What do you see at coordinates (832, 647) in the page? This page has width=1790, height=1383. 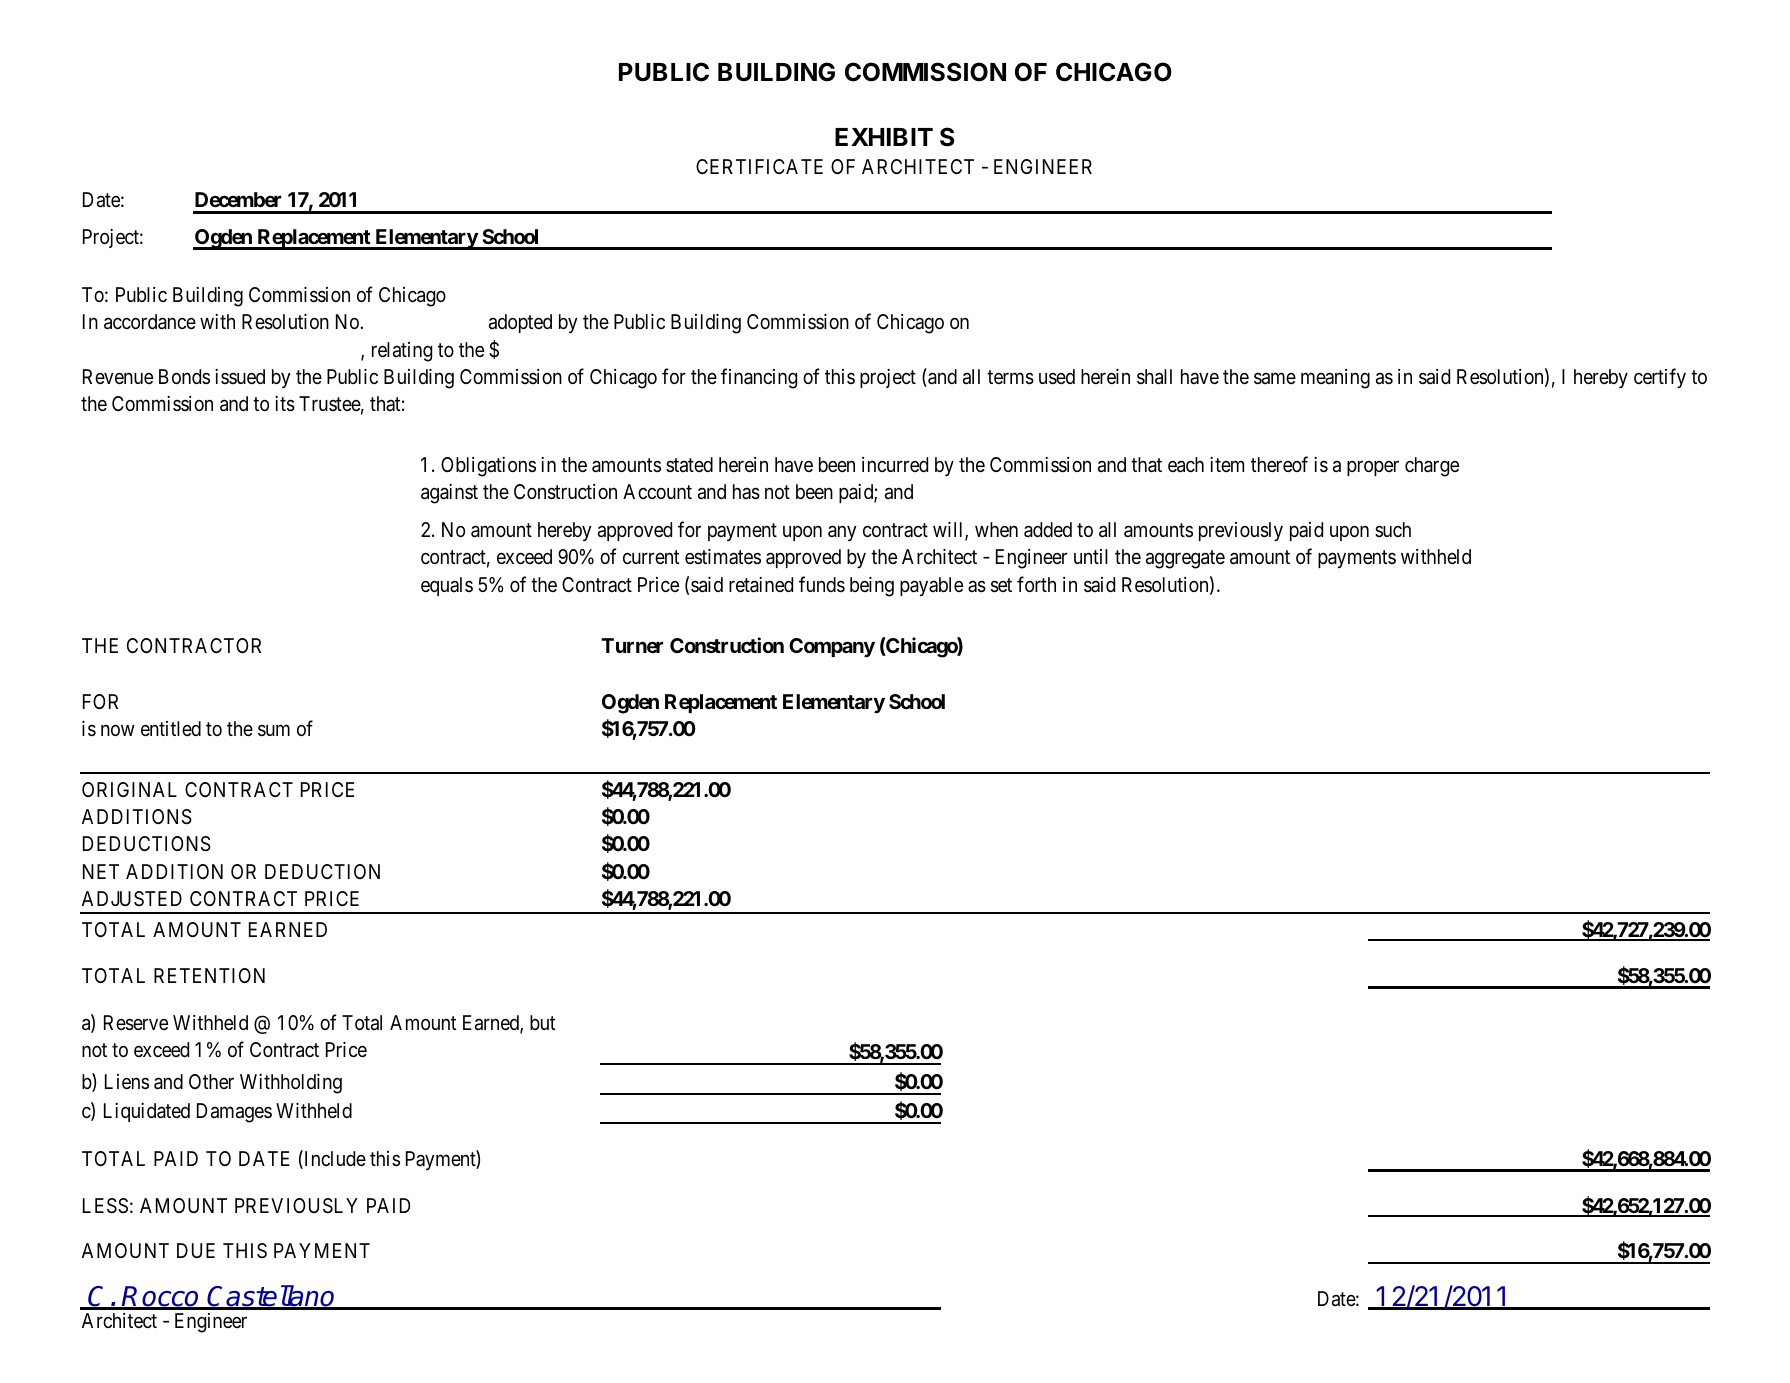 I see `Company` at bounding box center [832, 647].
